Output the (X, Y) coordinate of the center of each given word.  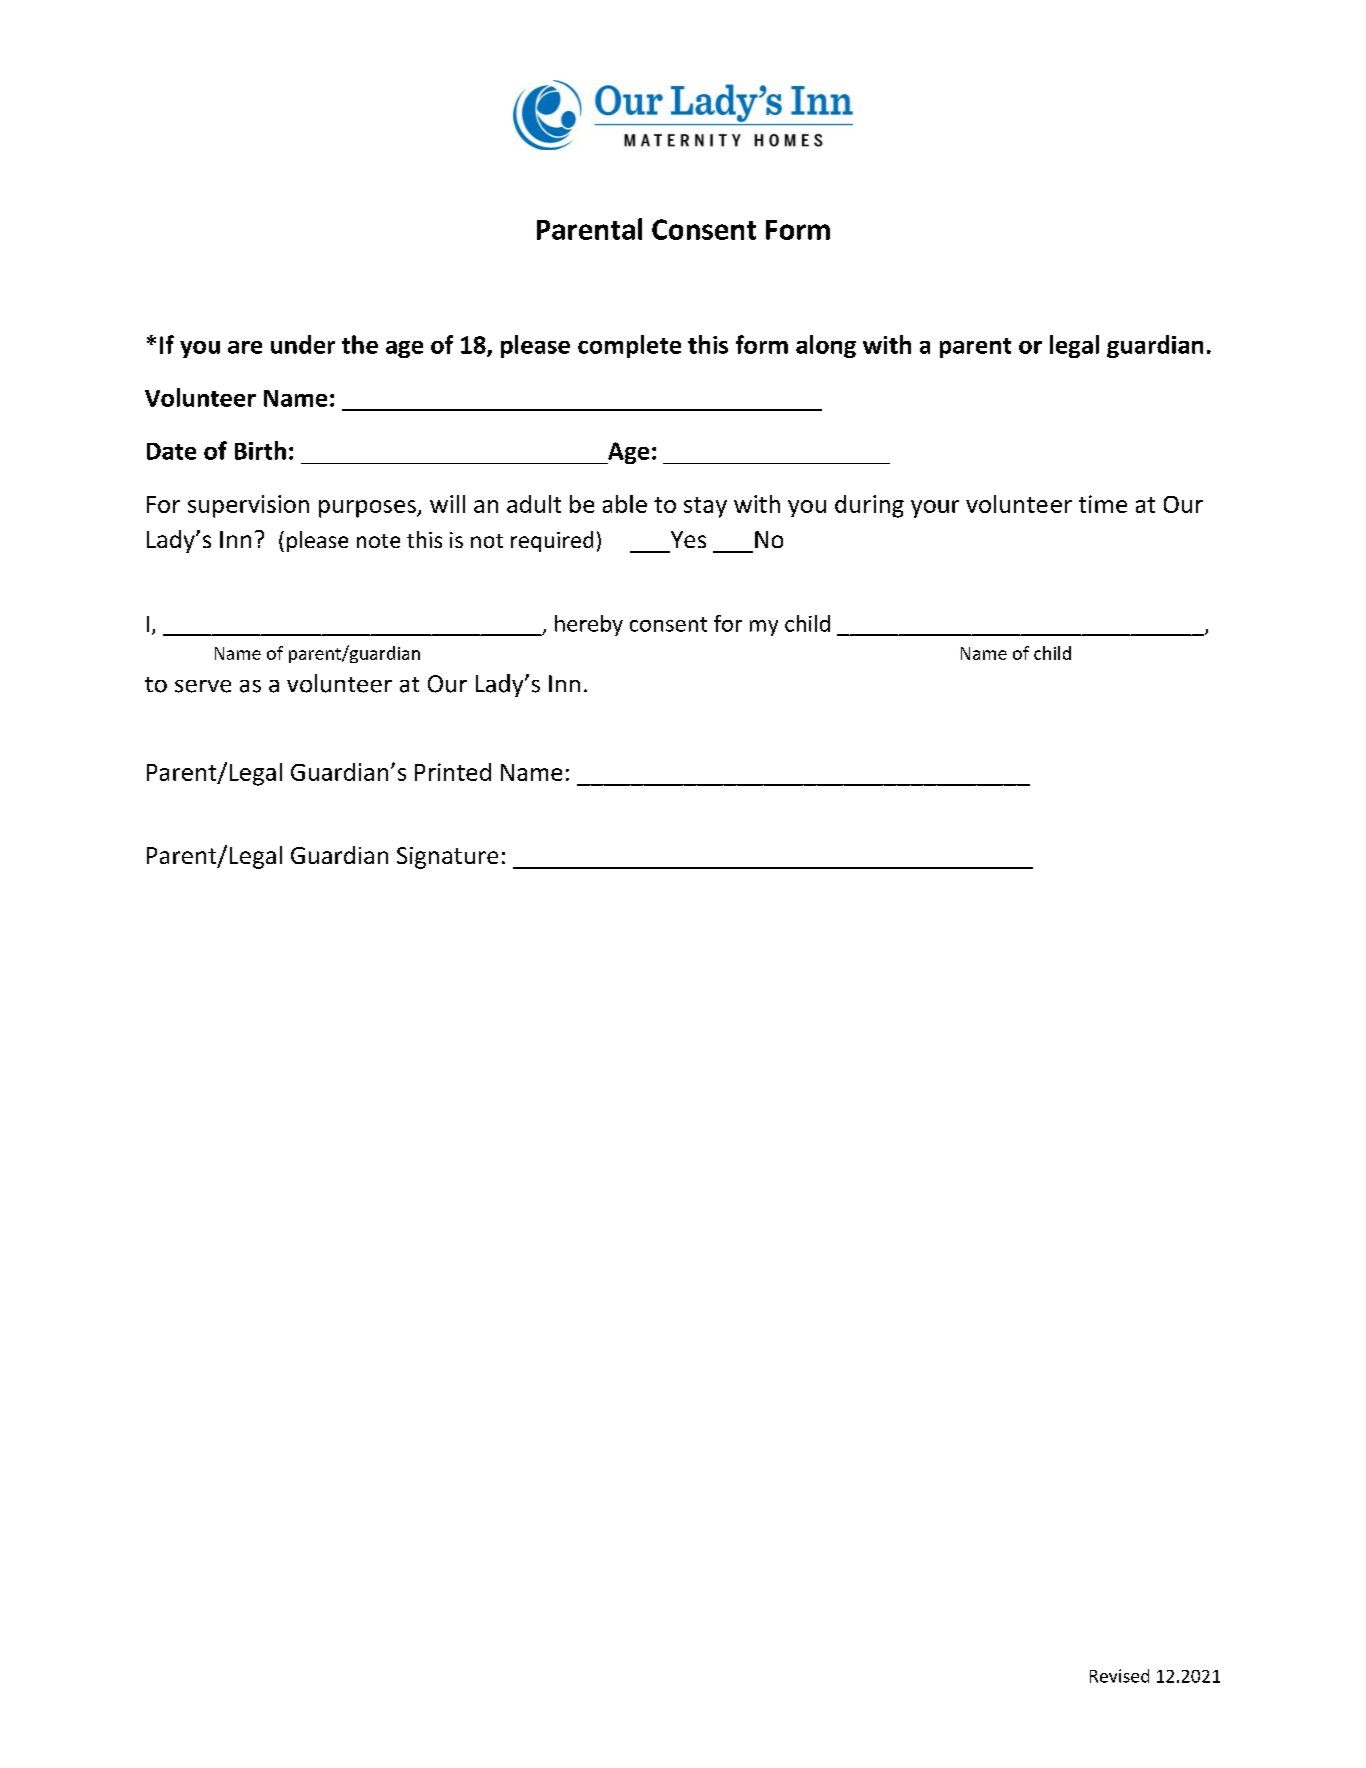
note (378, 541)
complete (629, 346)
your (935, 509)
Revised (1119, 1676)
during (869, 506)
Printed (453, 772)
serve (203, 686)
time (1103, 504)
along (826, 346)
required (552, 541)
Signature (447, 858)
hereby (589, 625)
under (303, 344)
